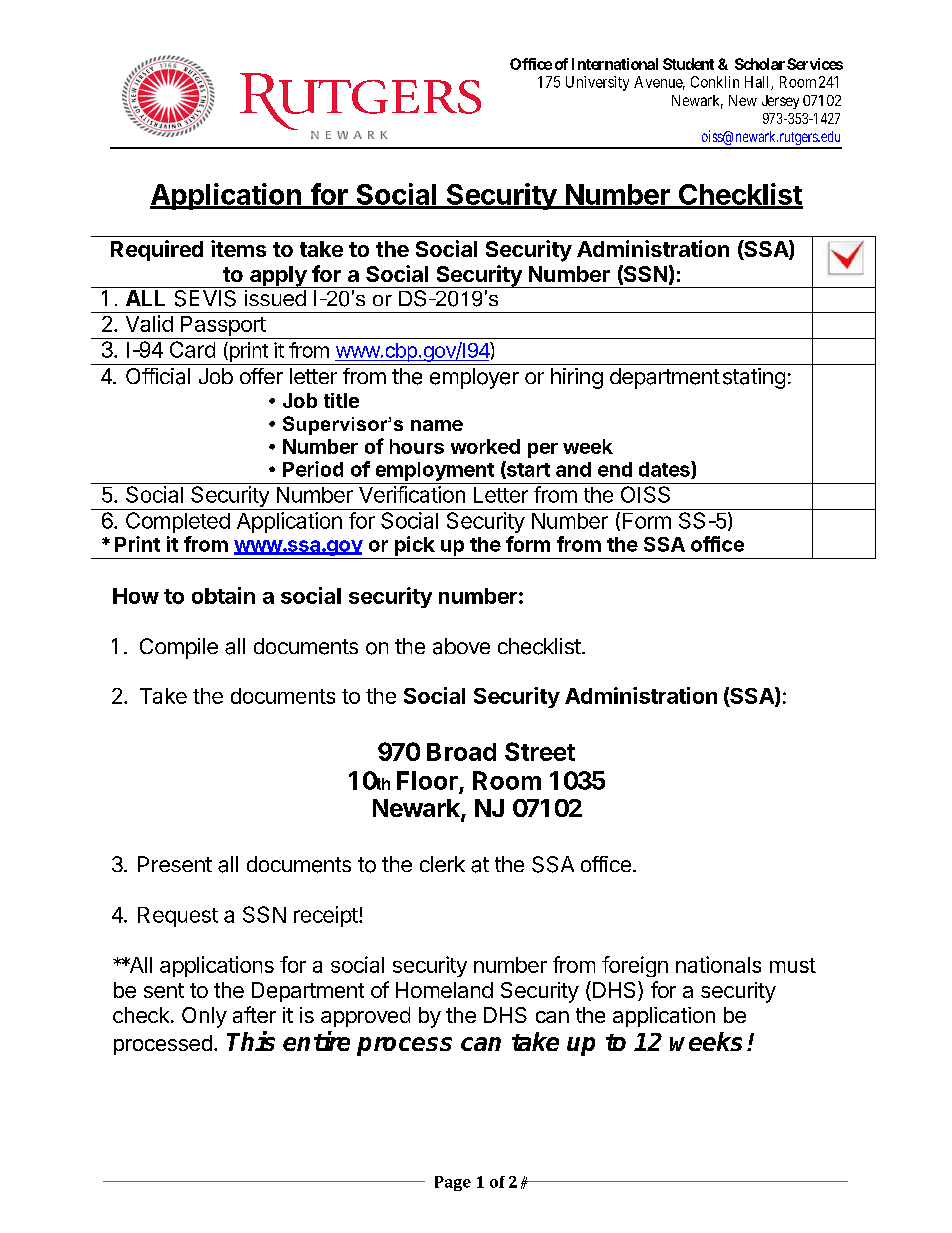 Image resolution: width=952 pixels, height=1233 pixels. Describe the element at coordinates (238, 248) in the screenshot. I see `items` at that location.
